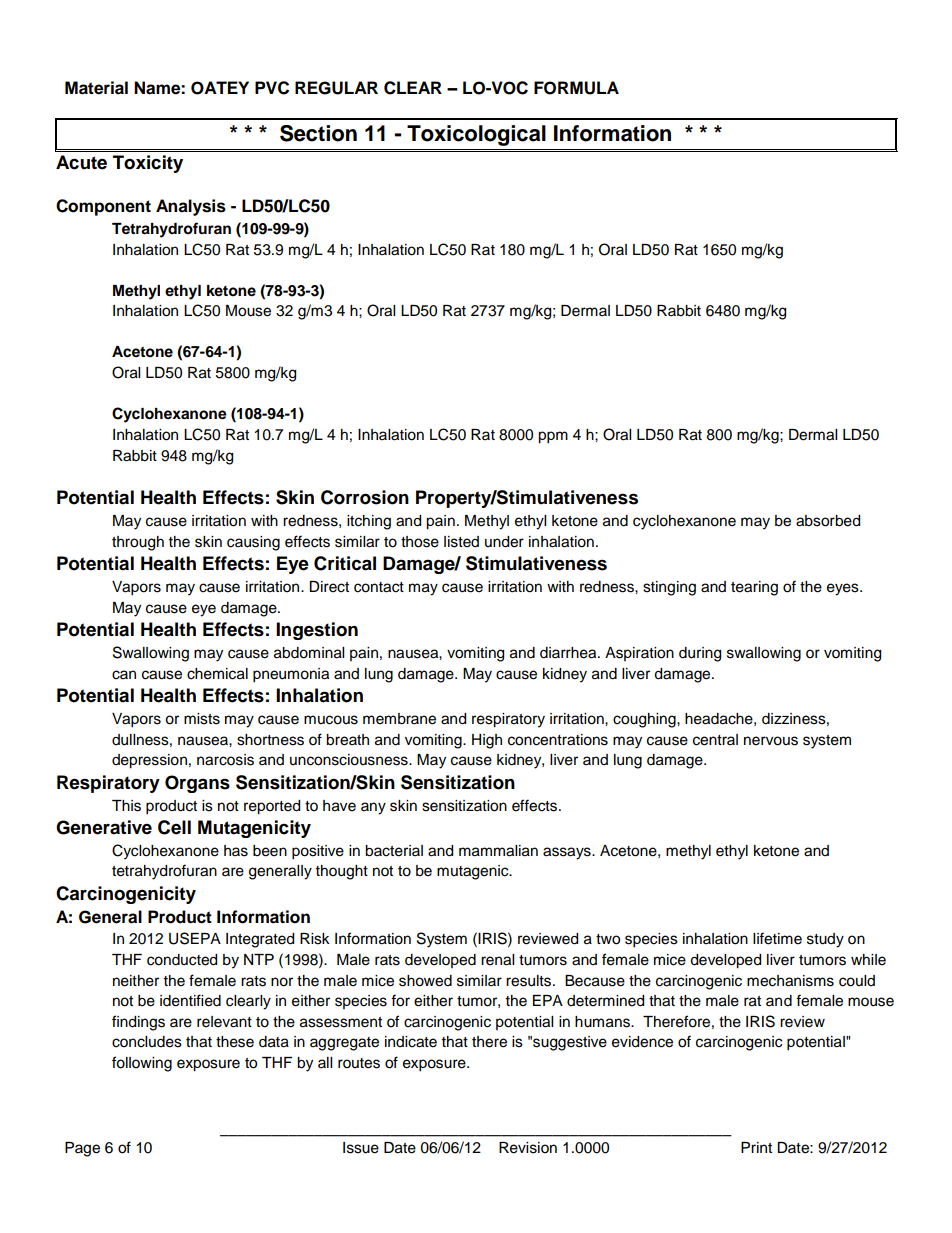 Image resolution: width=952 pixels, height=1233 pixels. Describe the element at coordinates (771, 741) in the screenshot. I see `nervous` at that location.
